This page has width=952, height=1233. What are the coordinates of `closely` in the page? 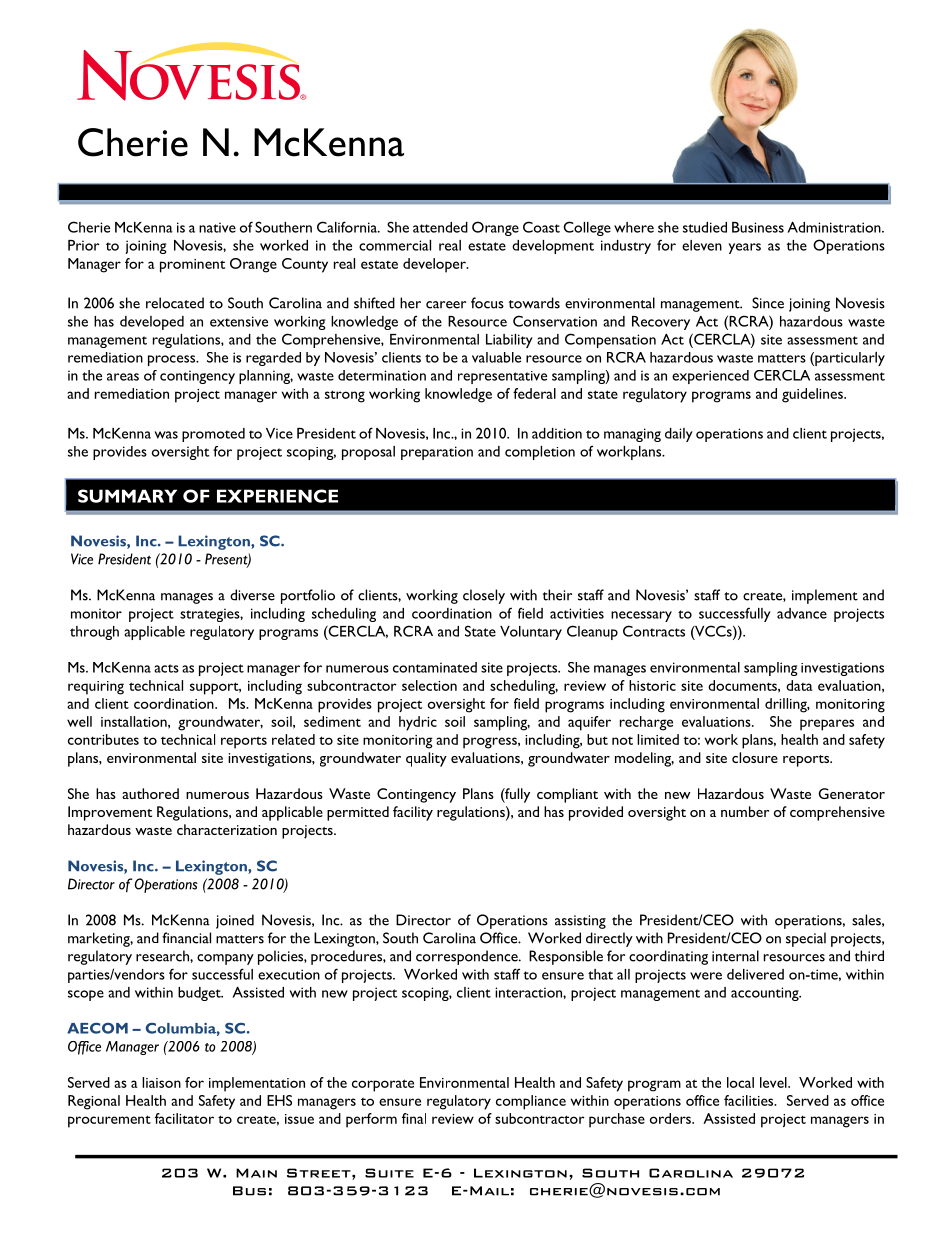 It's located at (484, 596).
